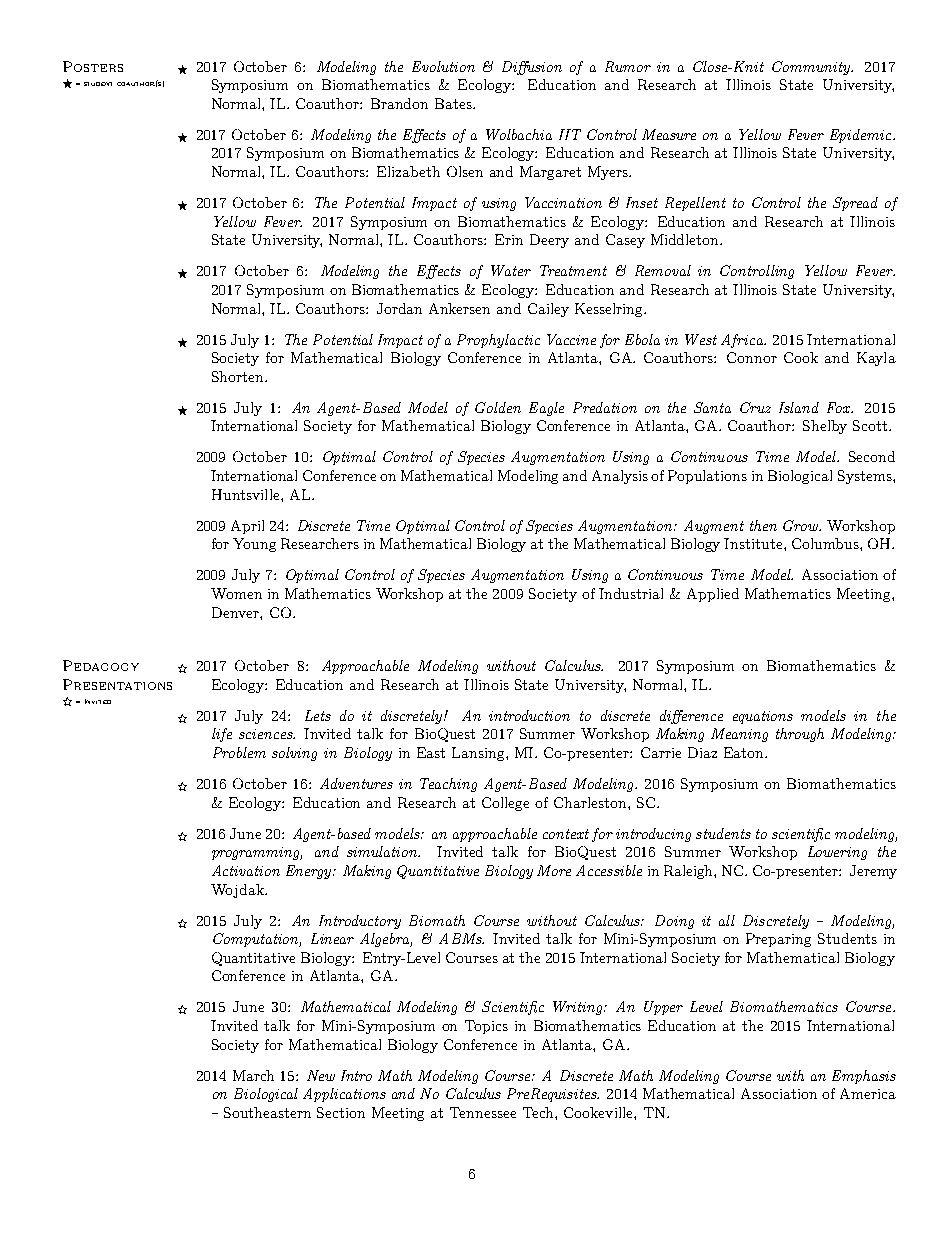  Describe the element at coordinates (743, 341) in the document. I see `Africa` at that location.
